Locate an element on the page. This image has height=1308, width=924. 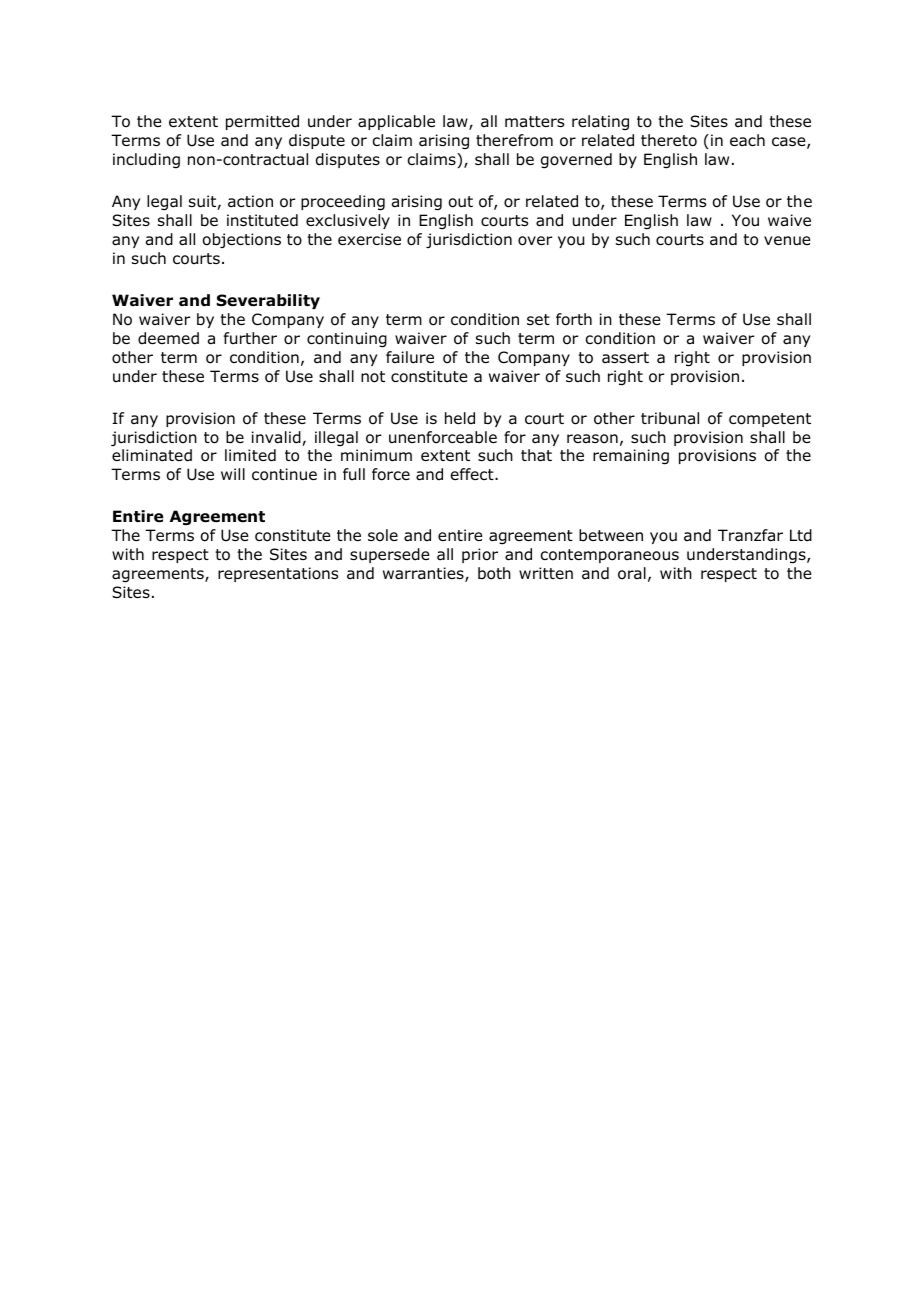
oral is located at coordinates (632, 573).
